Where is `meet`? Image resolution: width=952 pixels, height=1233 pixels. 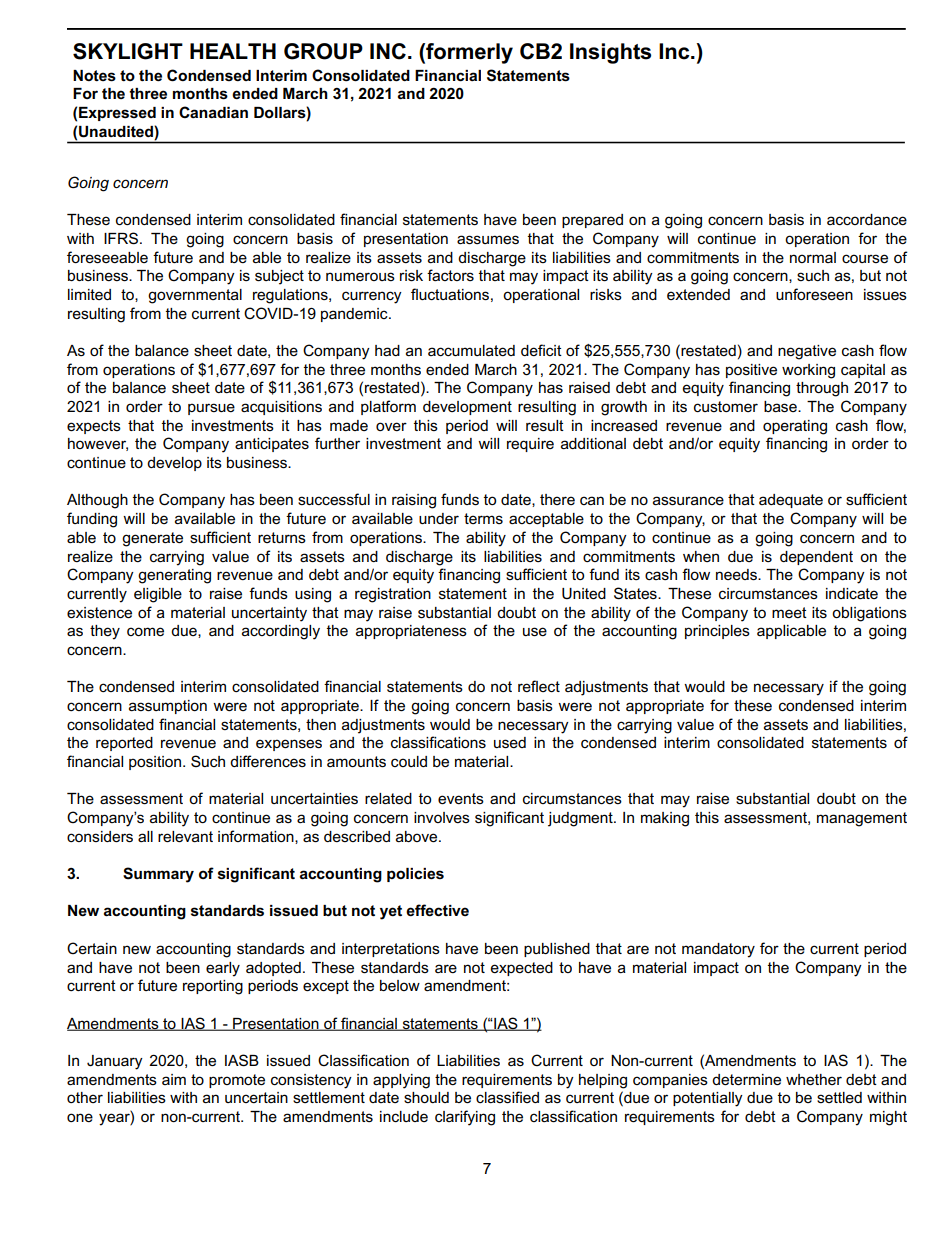
meet is located at coordinates (789, 612).
